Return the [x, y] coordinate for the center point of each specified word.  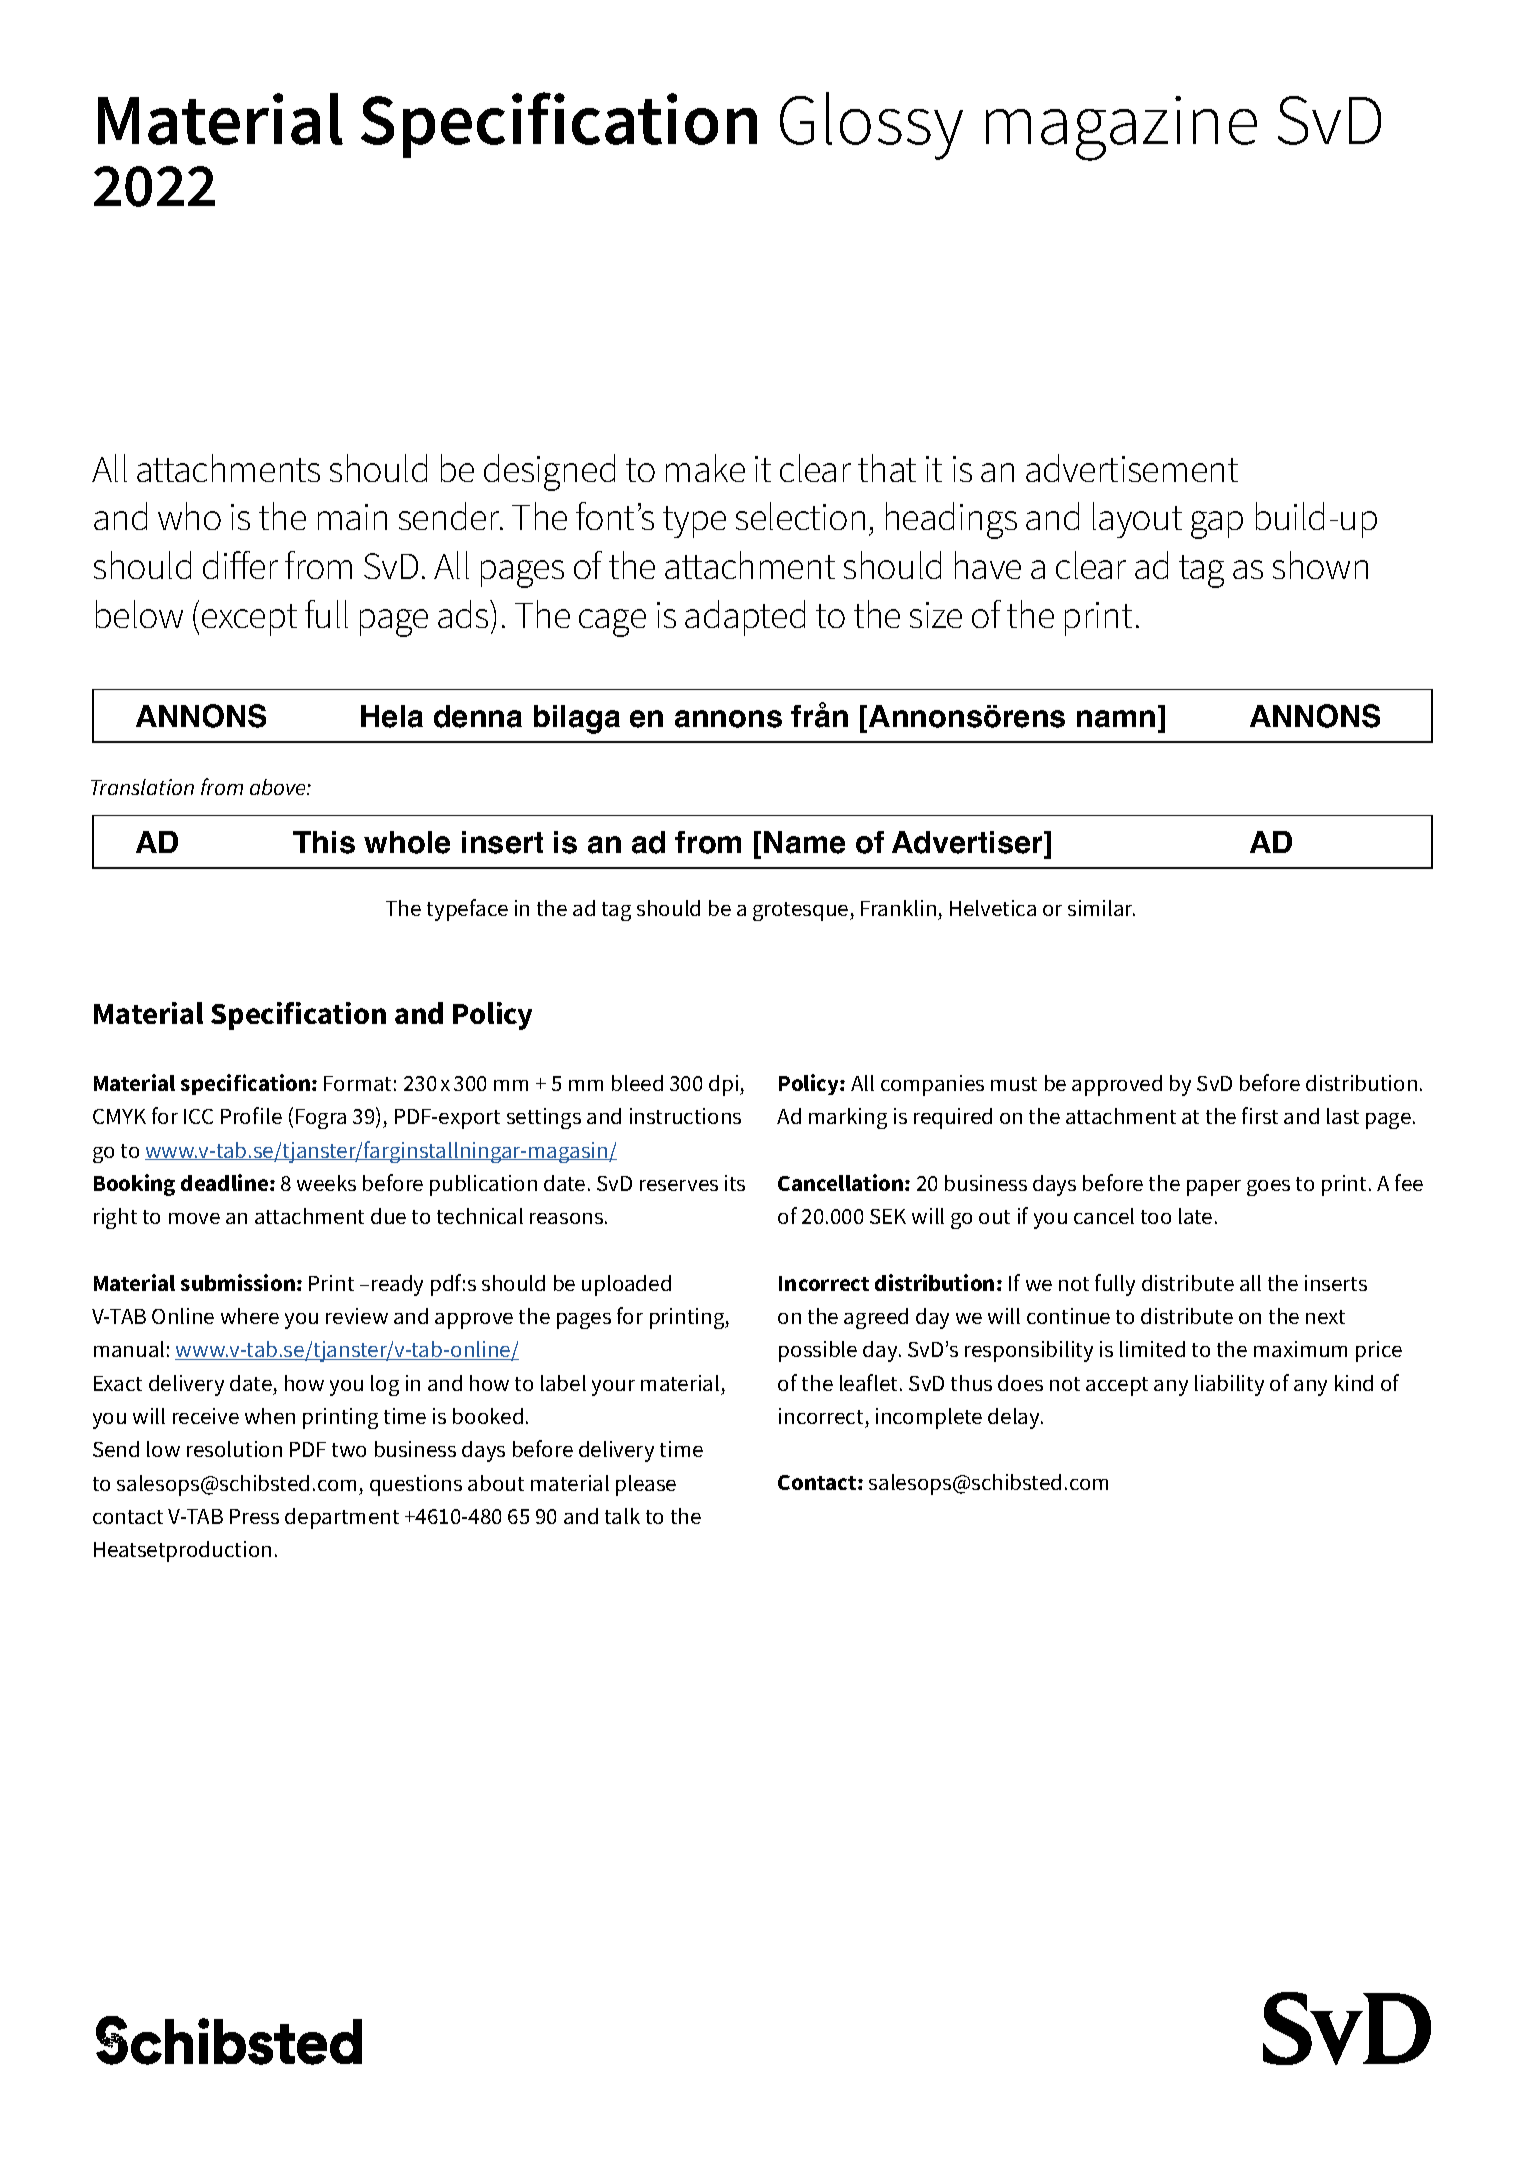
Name [804, 842]
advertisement [1132, 468]
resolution [234, 1449]
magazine [1121, 128]
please [646, 1485]
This [324, 842]
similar [1101, 908]
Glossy [871, 126]
